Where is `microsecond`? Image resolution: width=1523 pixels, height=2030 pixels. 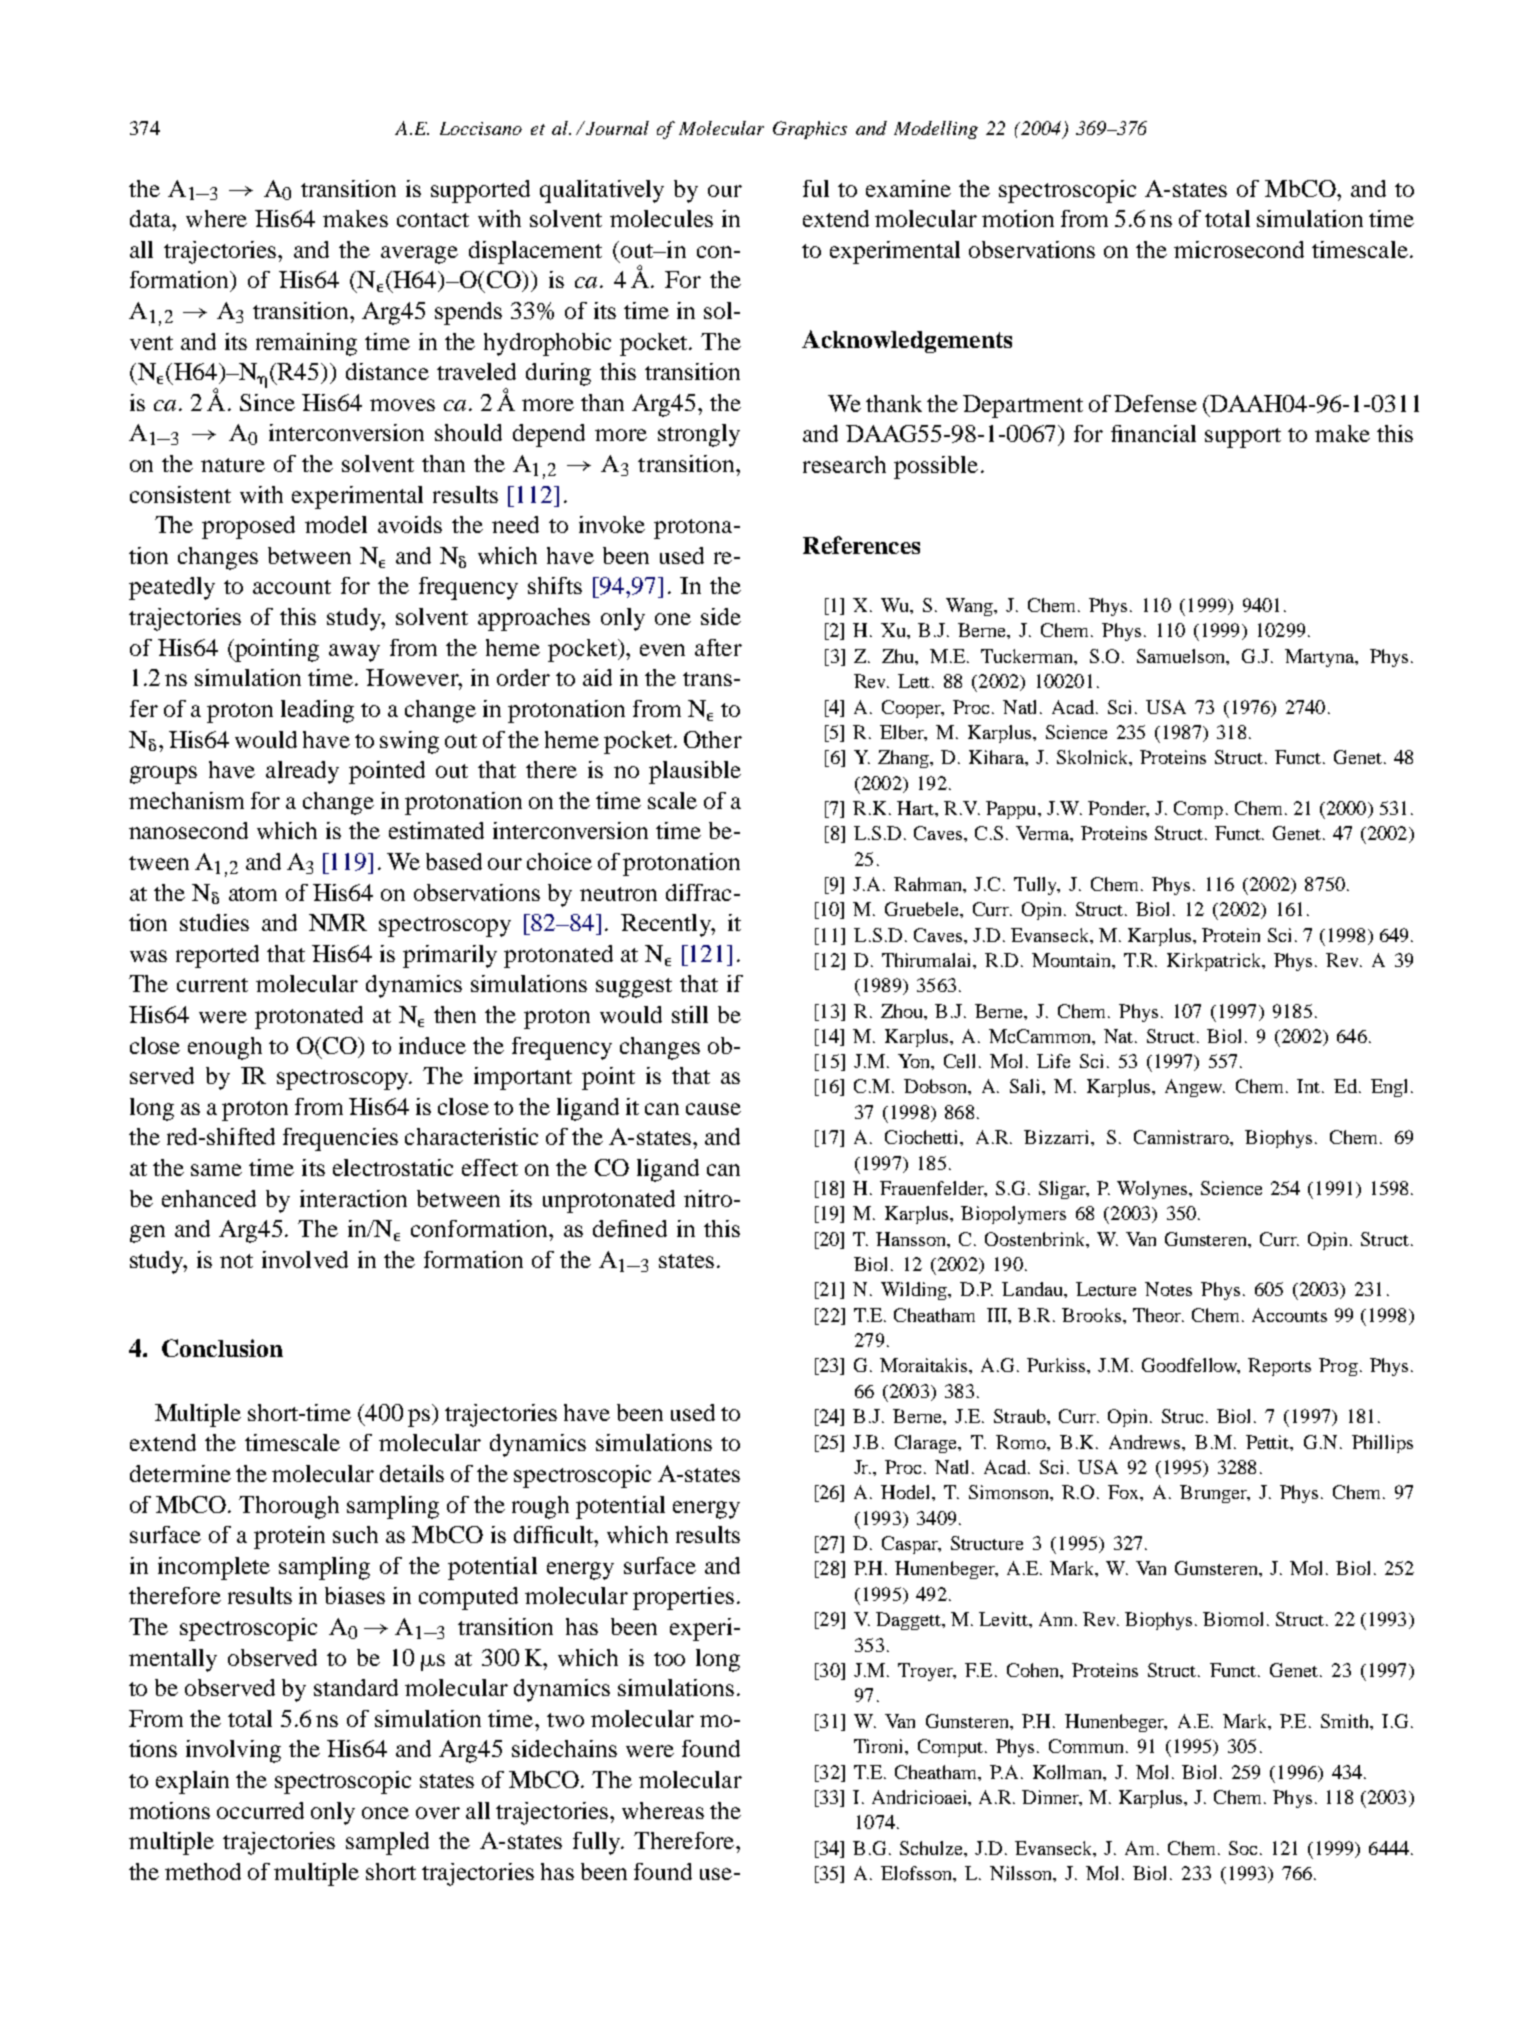
microsecond is located at coordinates (1239, 249).
